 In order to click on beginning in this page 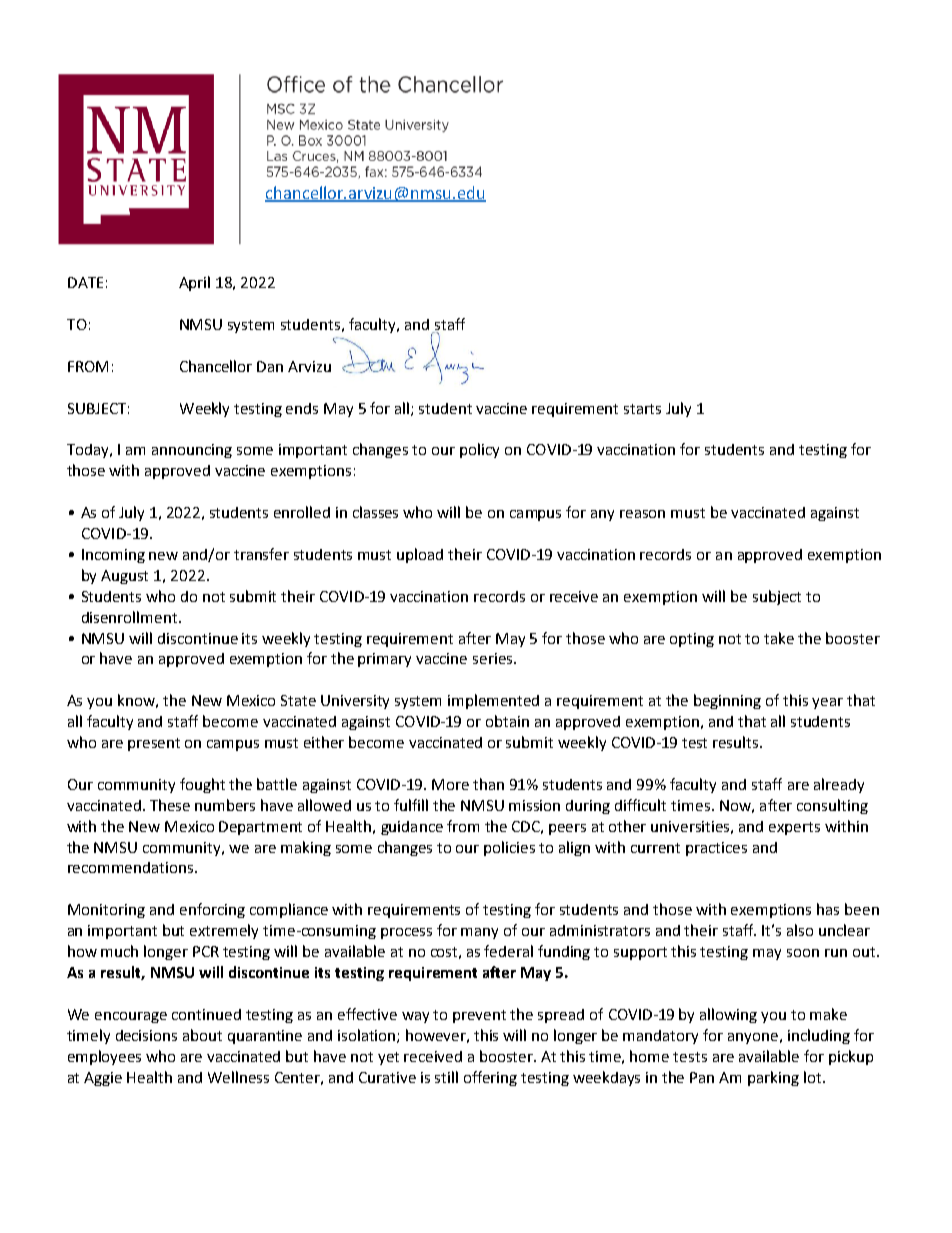, I will do `click(727, 701)`.
